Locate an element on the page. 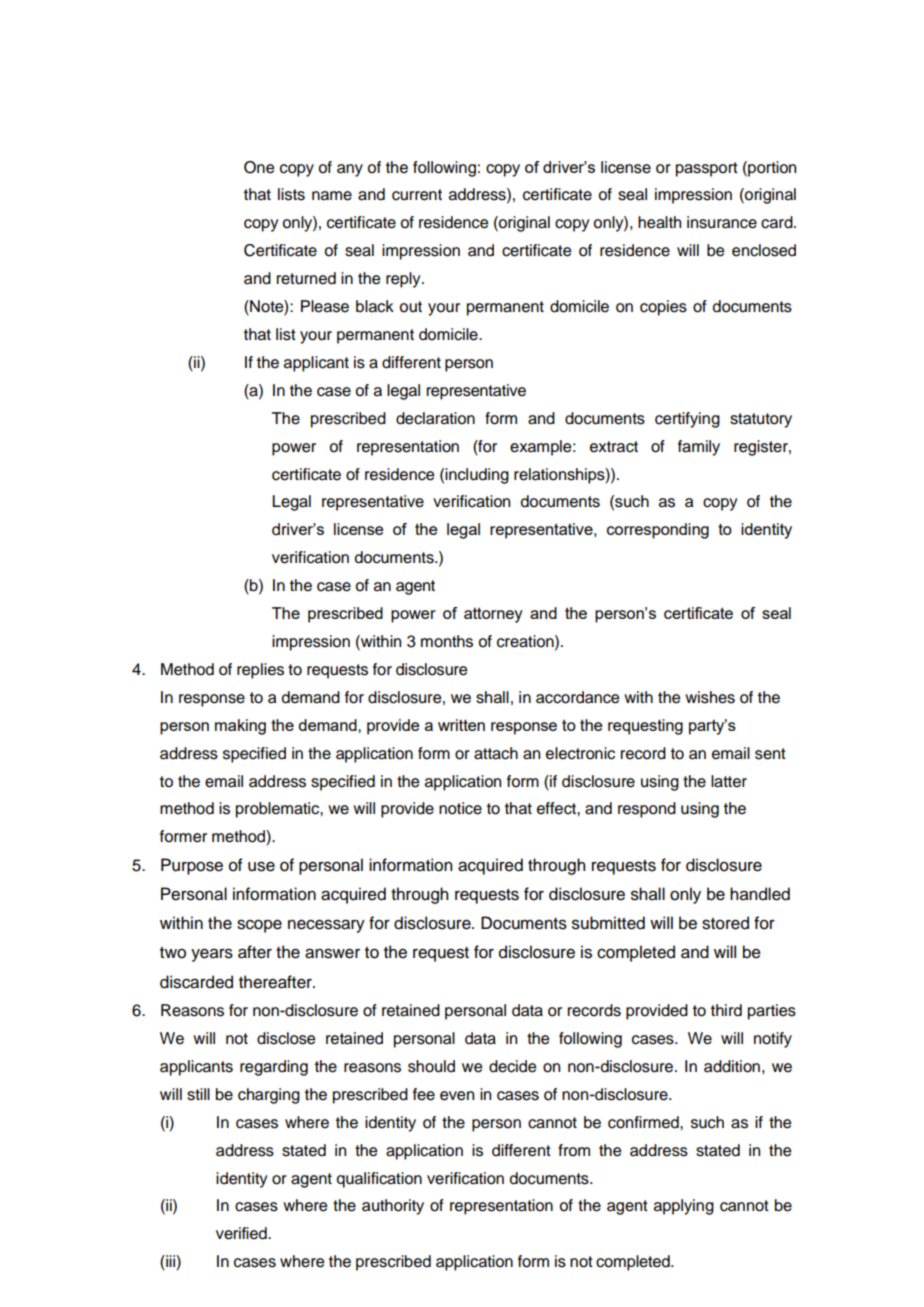 Image resolution: width=924 pixels, height=1307 pixels. One is located at coordinates (259, 167).
